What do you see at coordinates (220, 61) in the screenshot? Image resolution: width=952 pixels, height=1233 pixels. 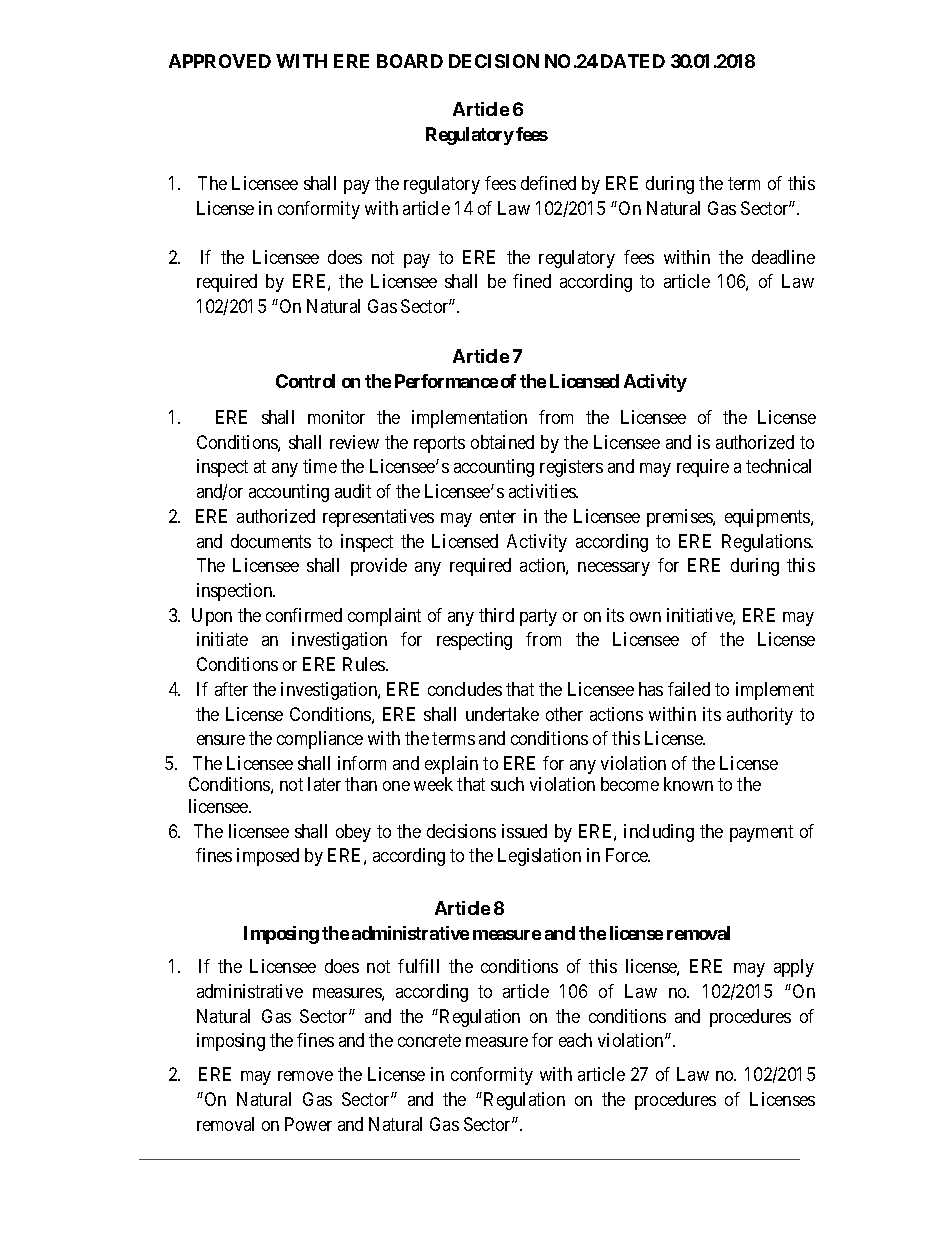 I see `APPROVED` at bounding box center [220, 61].
